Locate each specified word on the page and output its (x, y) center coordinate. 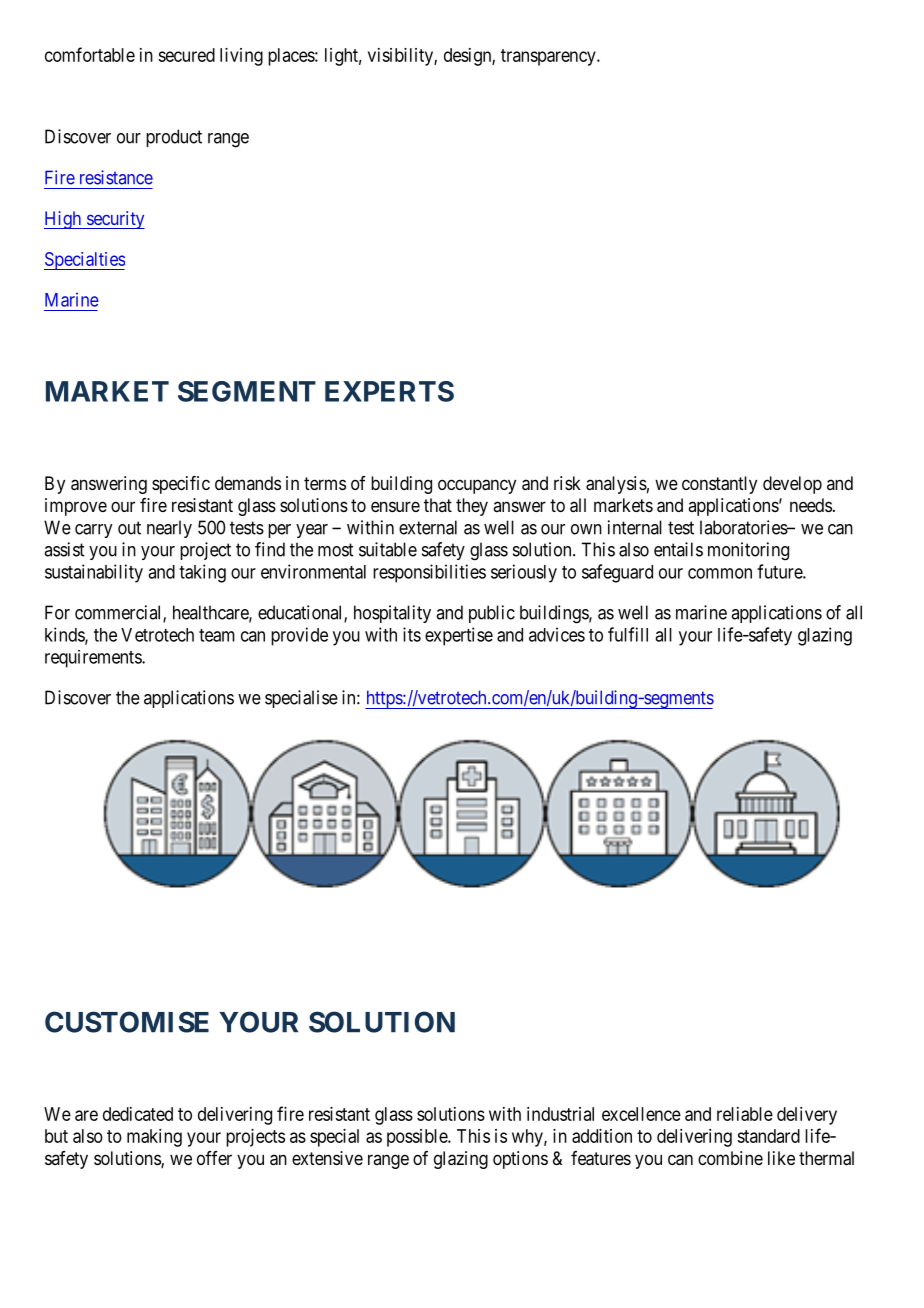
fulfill (628, 634)
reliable (745, 1114)
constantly (719, 485)
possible (418, 1138)
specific (181, 485)
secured (186, 55)
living (241, 57)
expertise (459, 636)
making (154, 1138)
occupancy (477, 486)
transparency (549, 57)
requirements (94, 659)
